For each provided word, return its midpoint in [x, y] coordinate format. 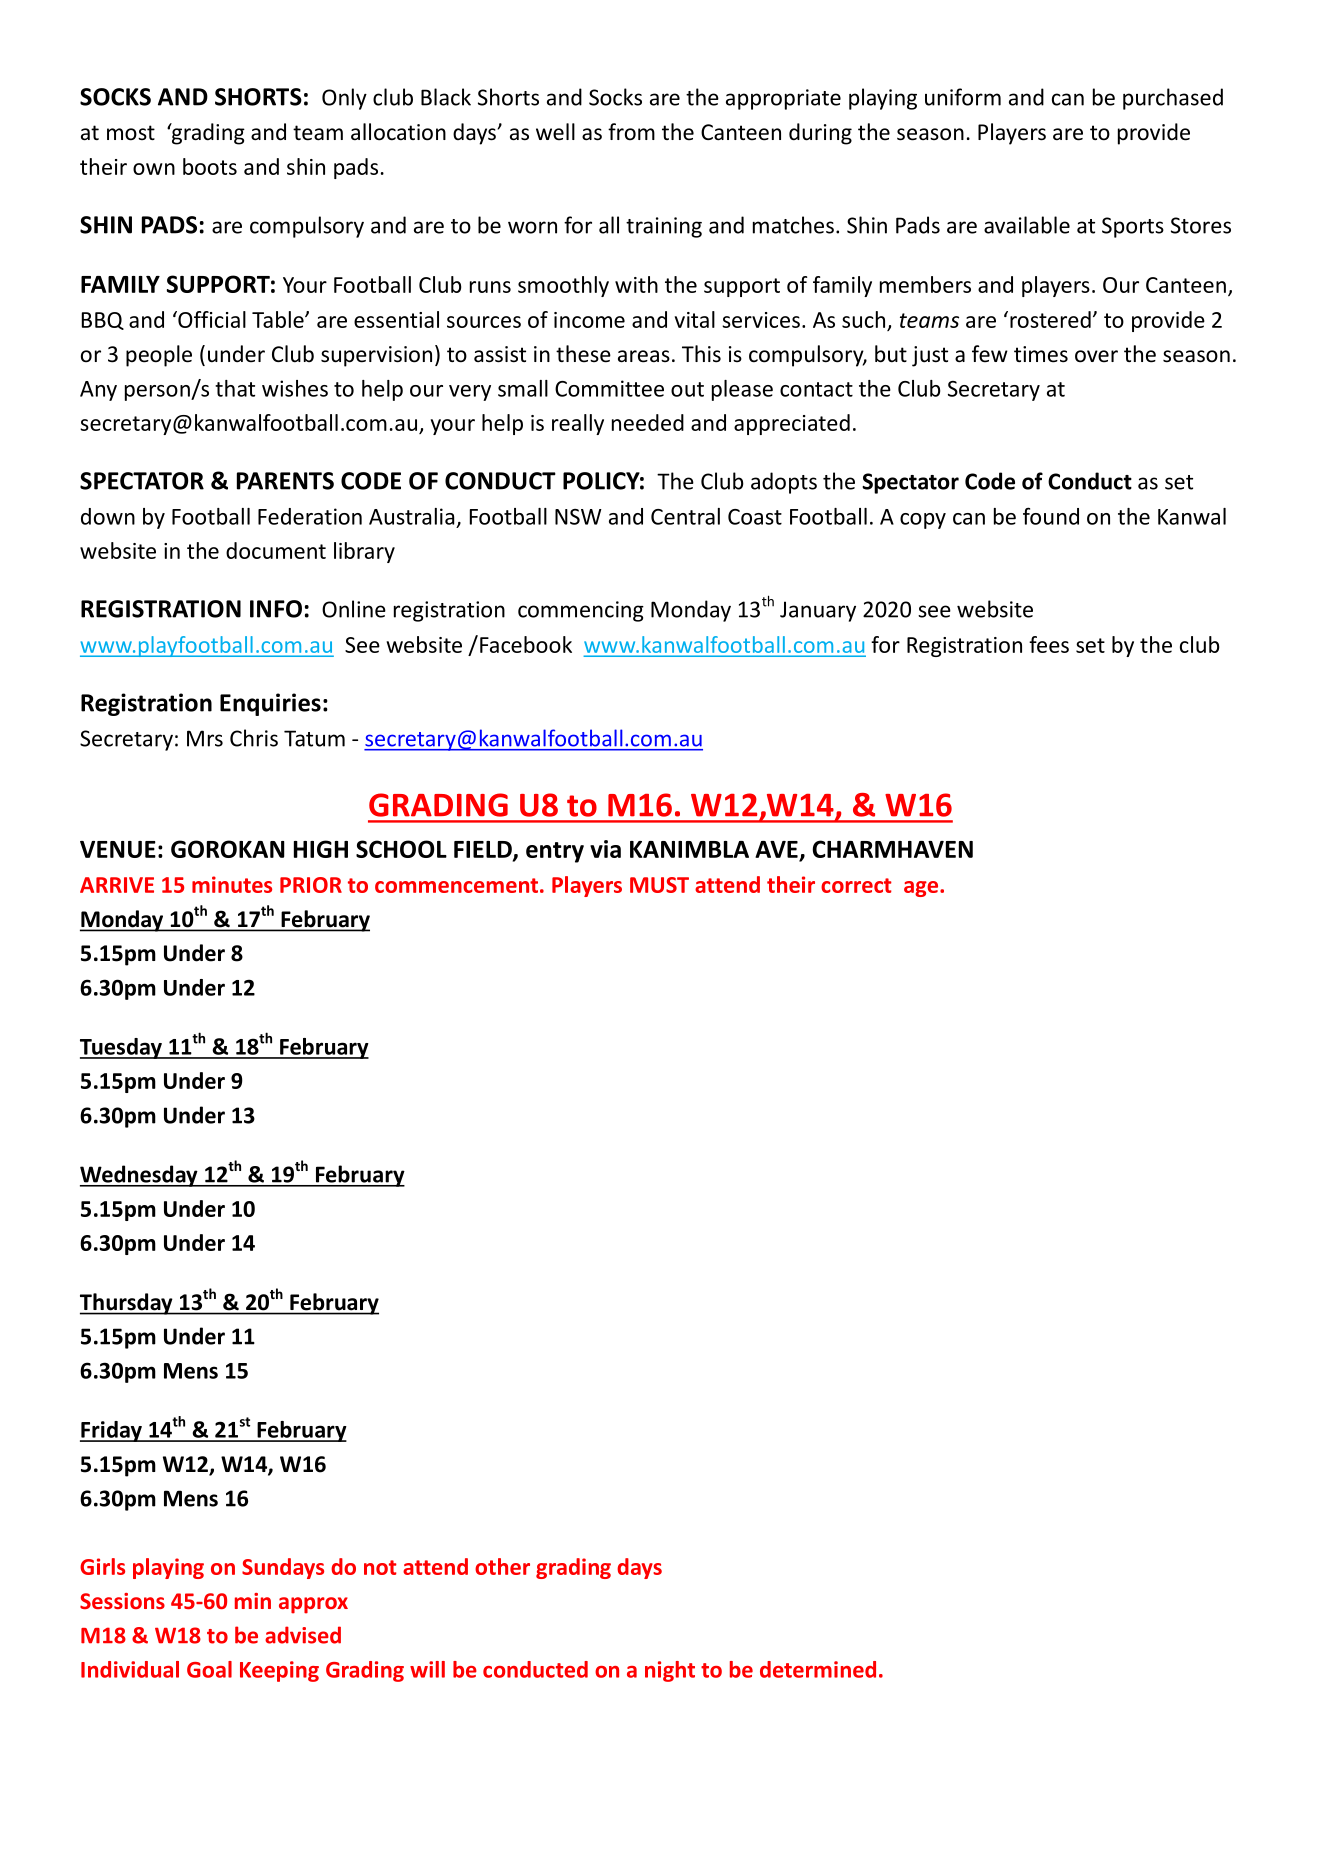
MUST [659, 885]
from [631, 132]
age [922, 889]
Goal [209, 1669]
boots [210, 166]
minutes [232, 884]
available [1027, 225]
